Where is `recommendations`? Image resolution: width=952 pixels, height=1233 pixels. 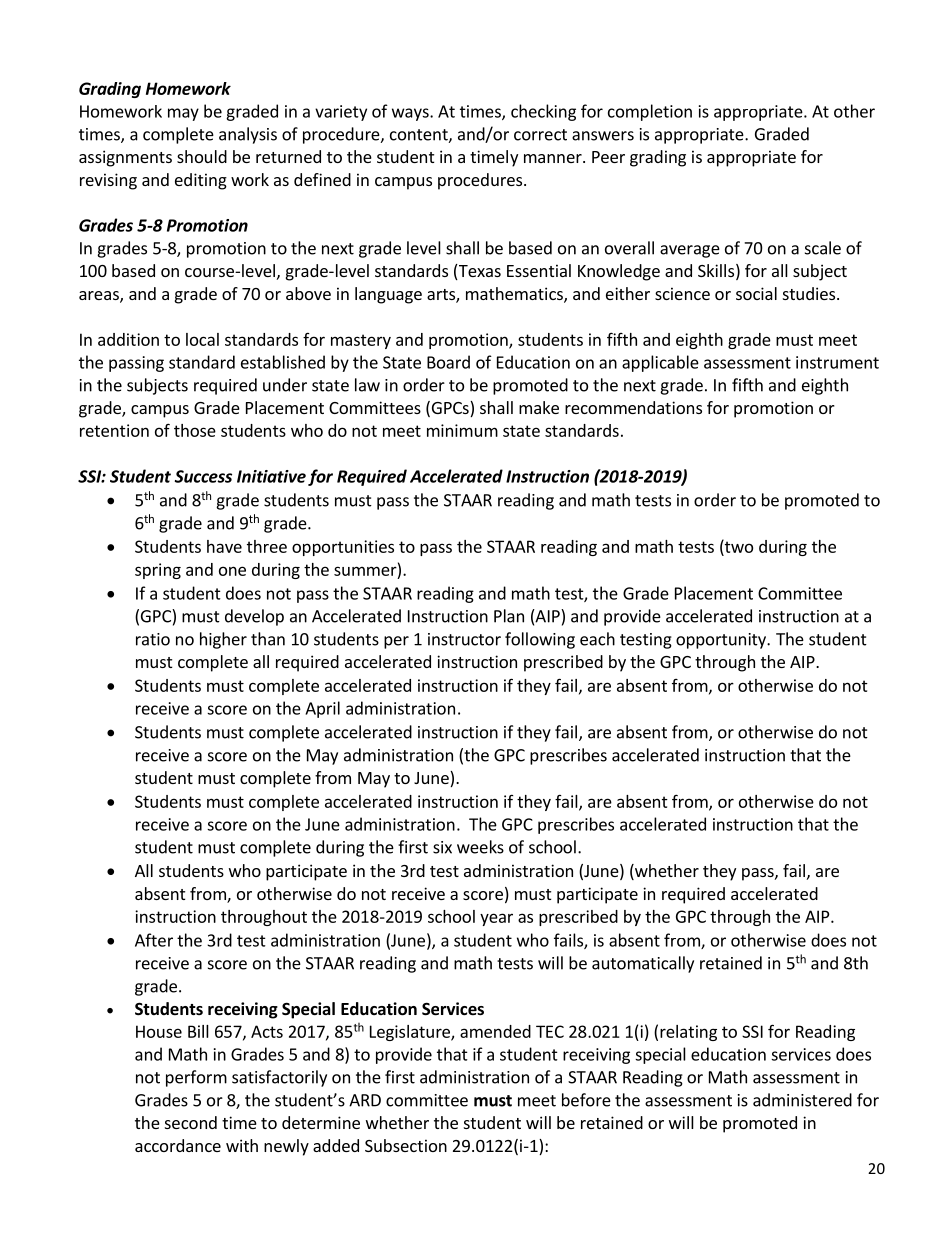 recommendations is located at coordinates (633, 407).
